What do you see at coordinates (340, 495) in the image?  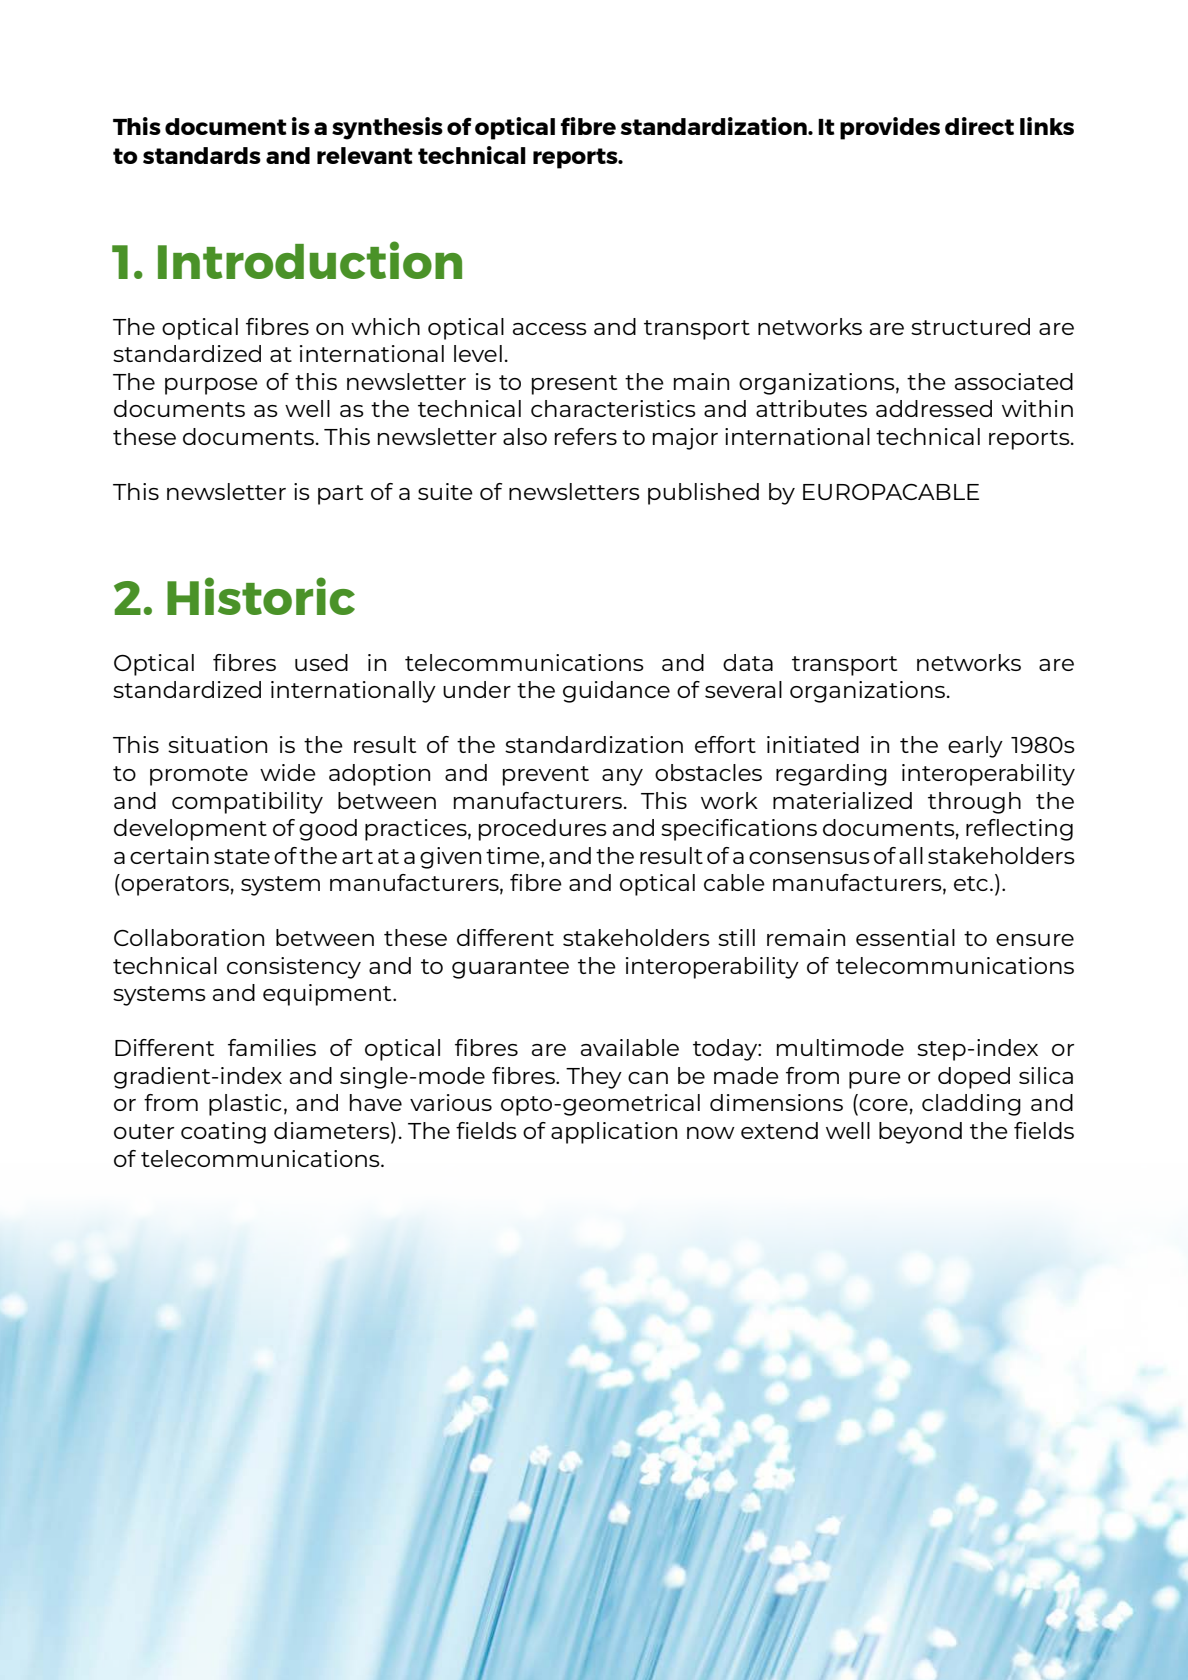 I see `part` at bounding box center [340, 495].
